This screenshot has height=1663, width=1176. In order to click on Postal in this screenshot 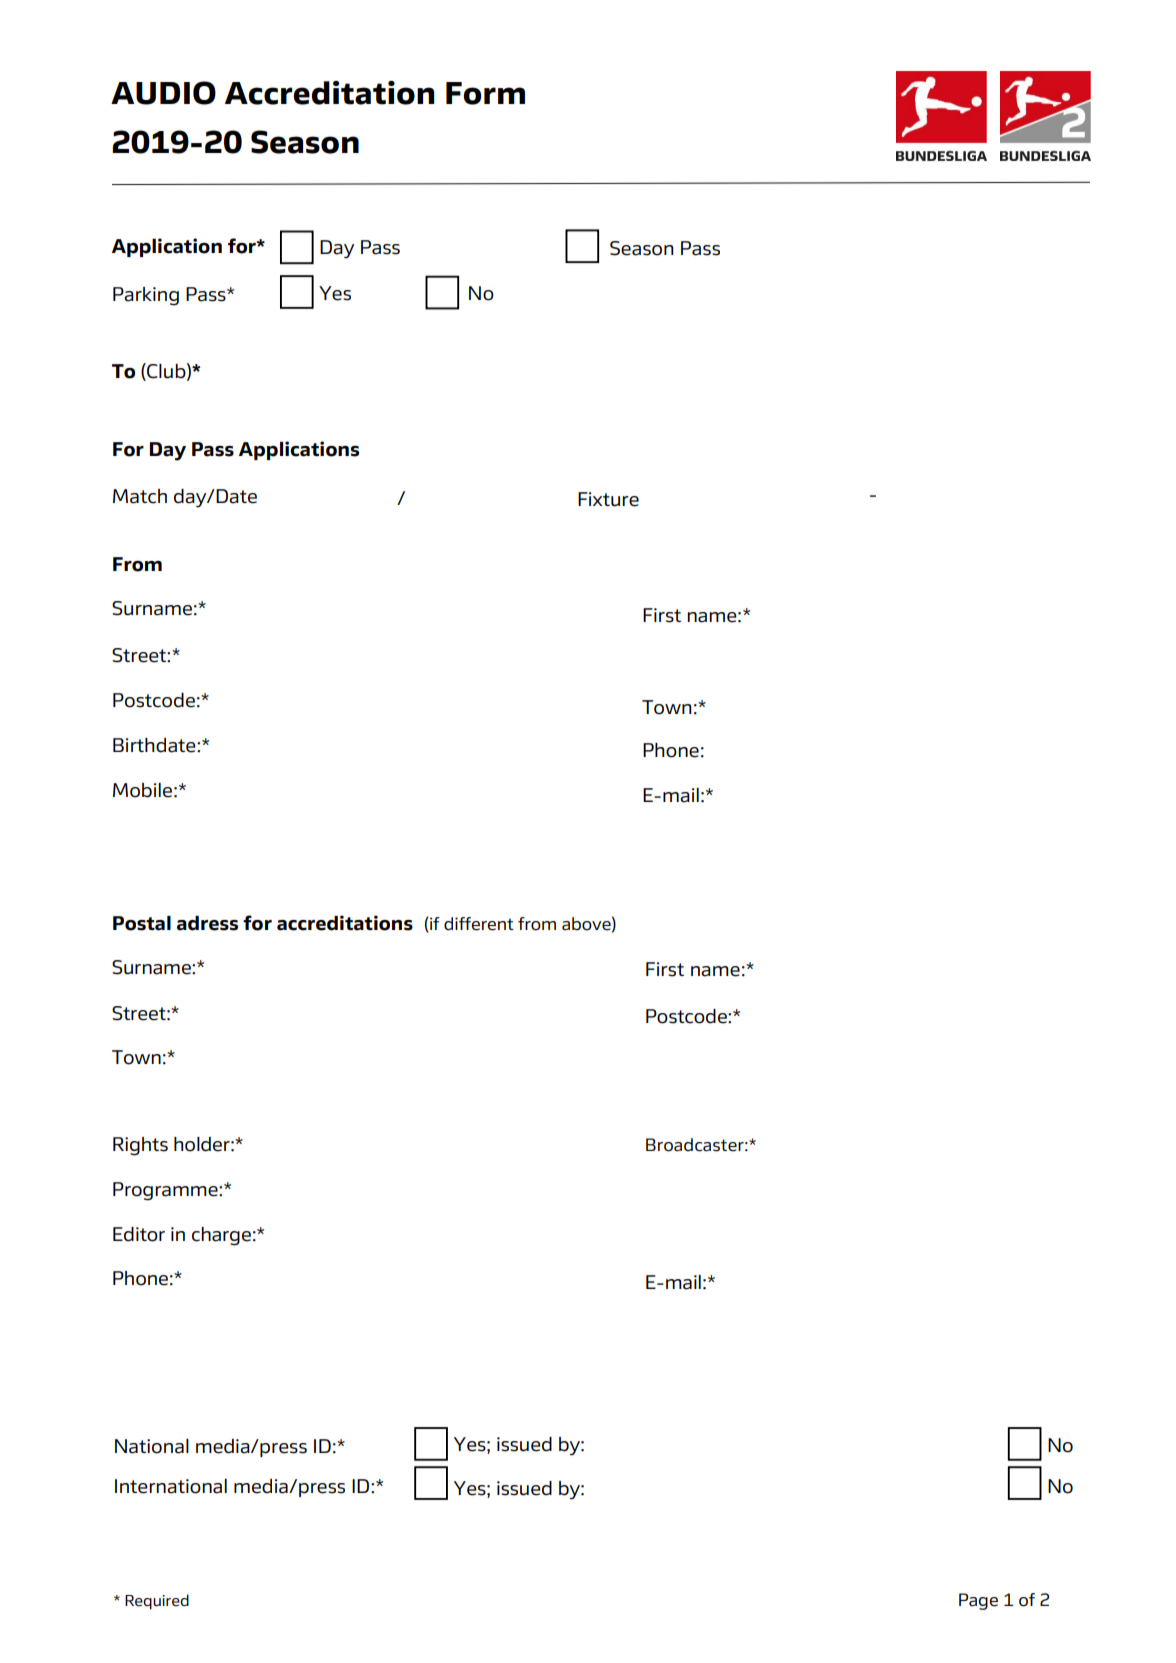, I will do `click(142, 923)`.
